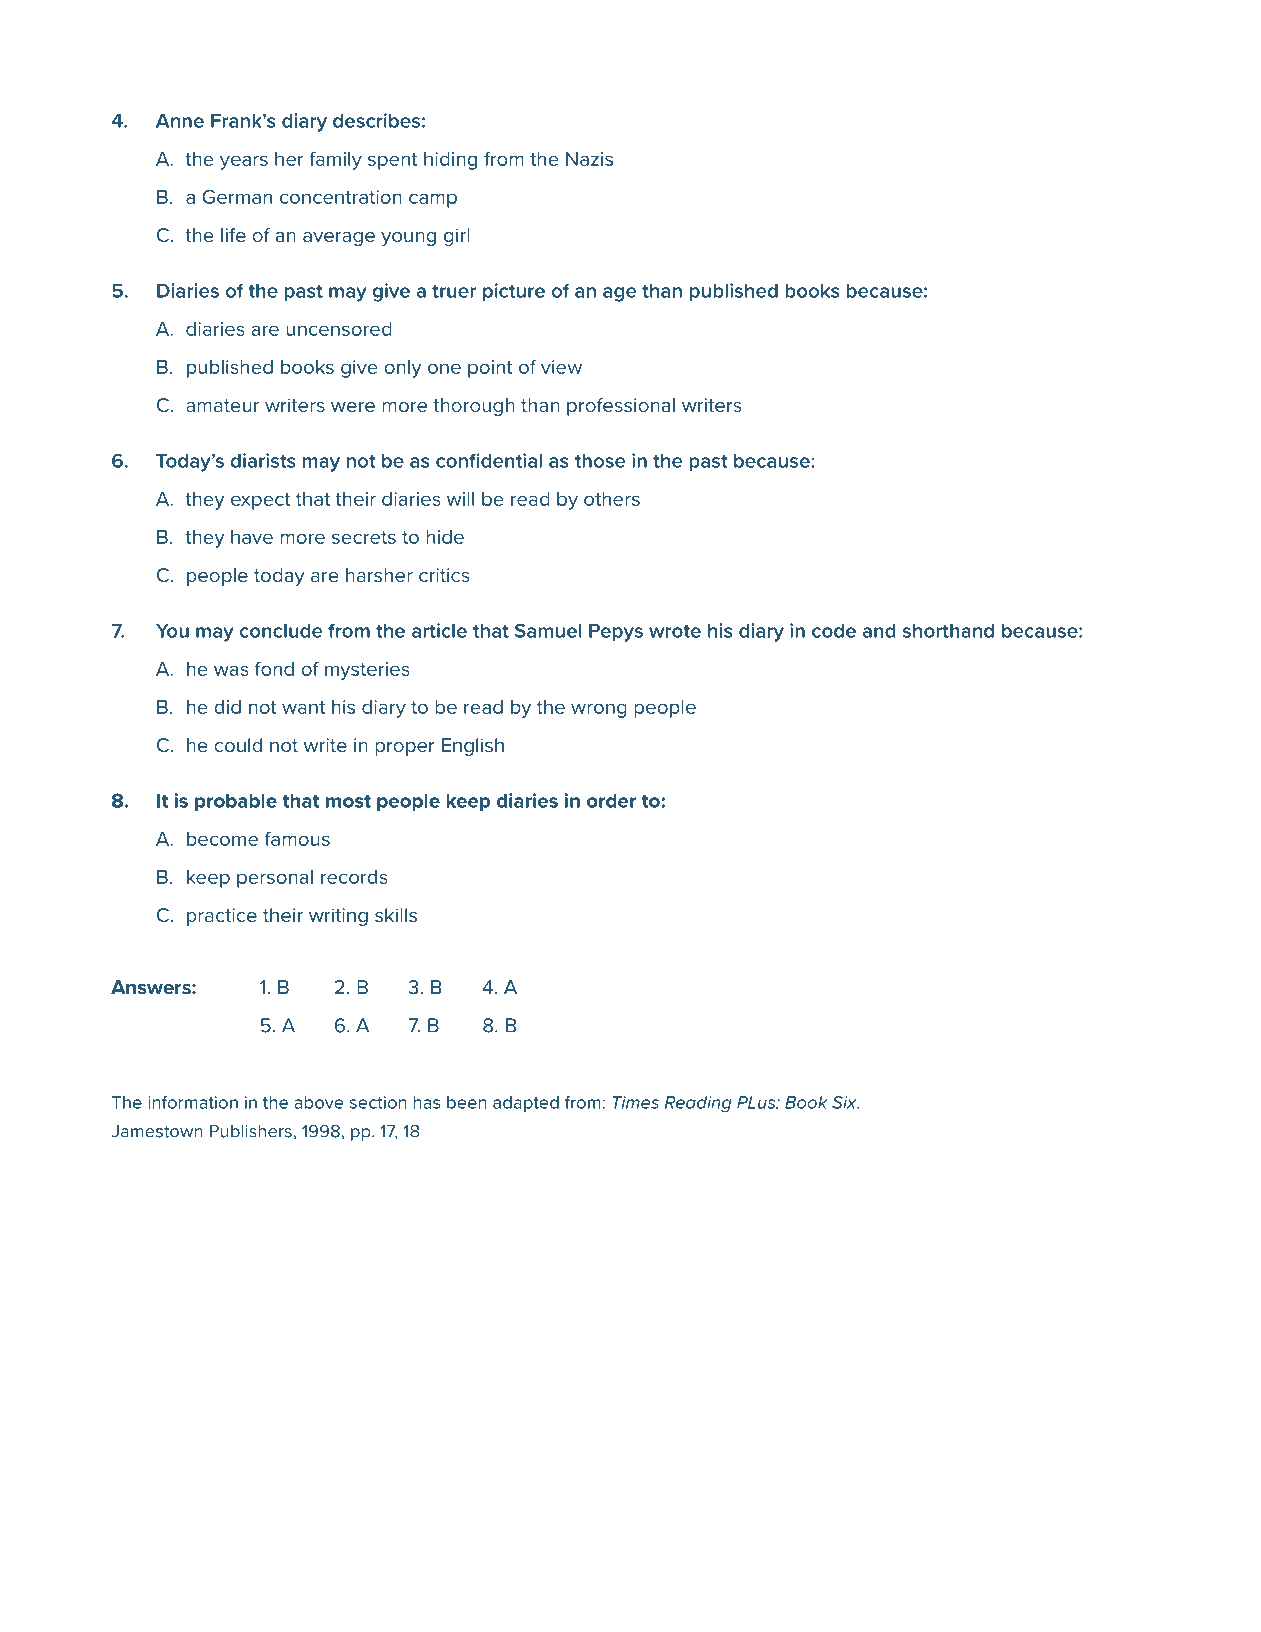 This image has height=1632, width=1261. I want to click on Nazis, so click(589, 159).
